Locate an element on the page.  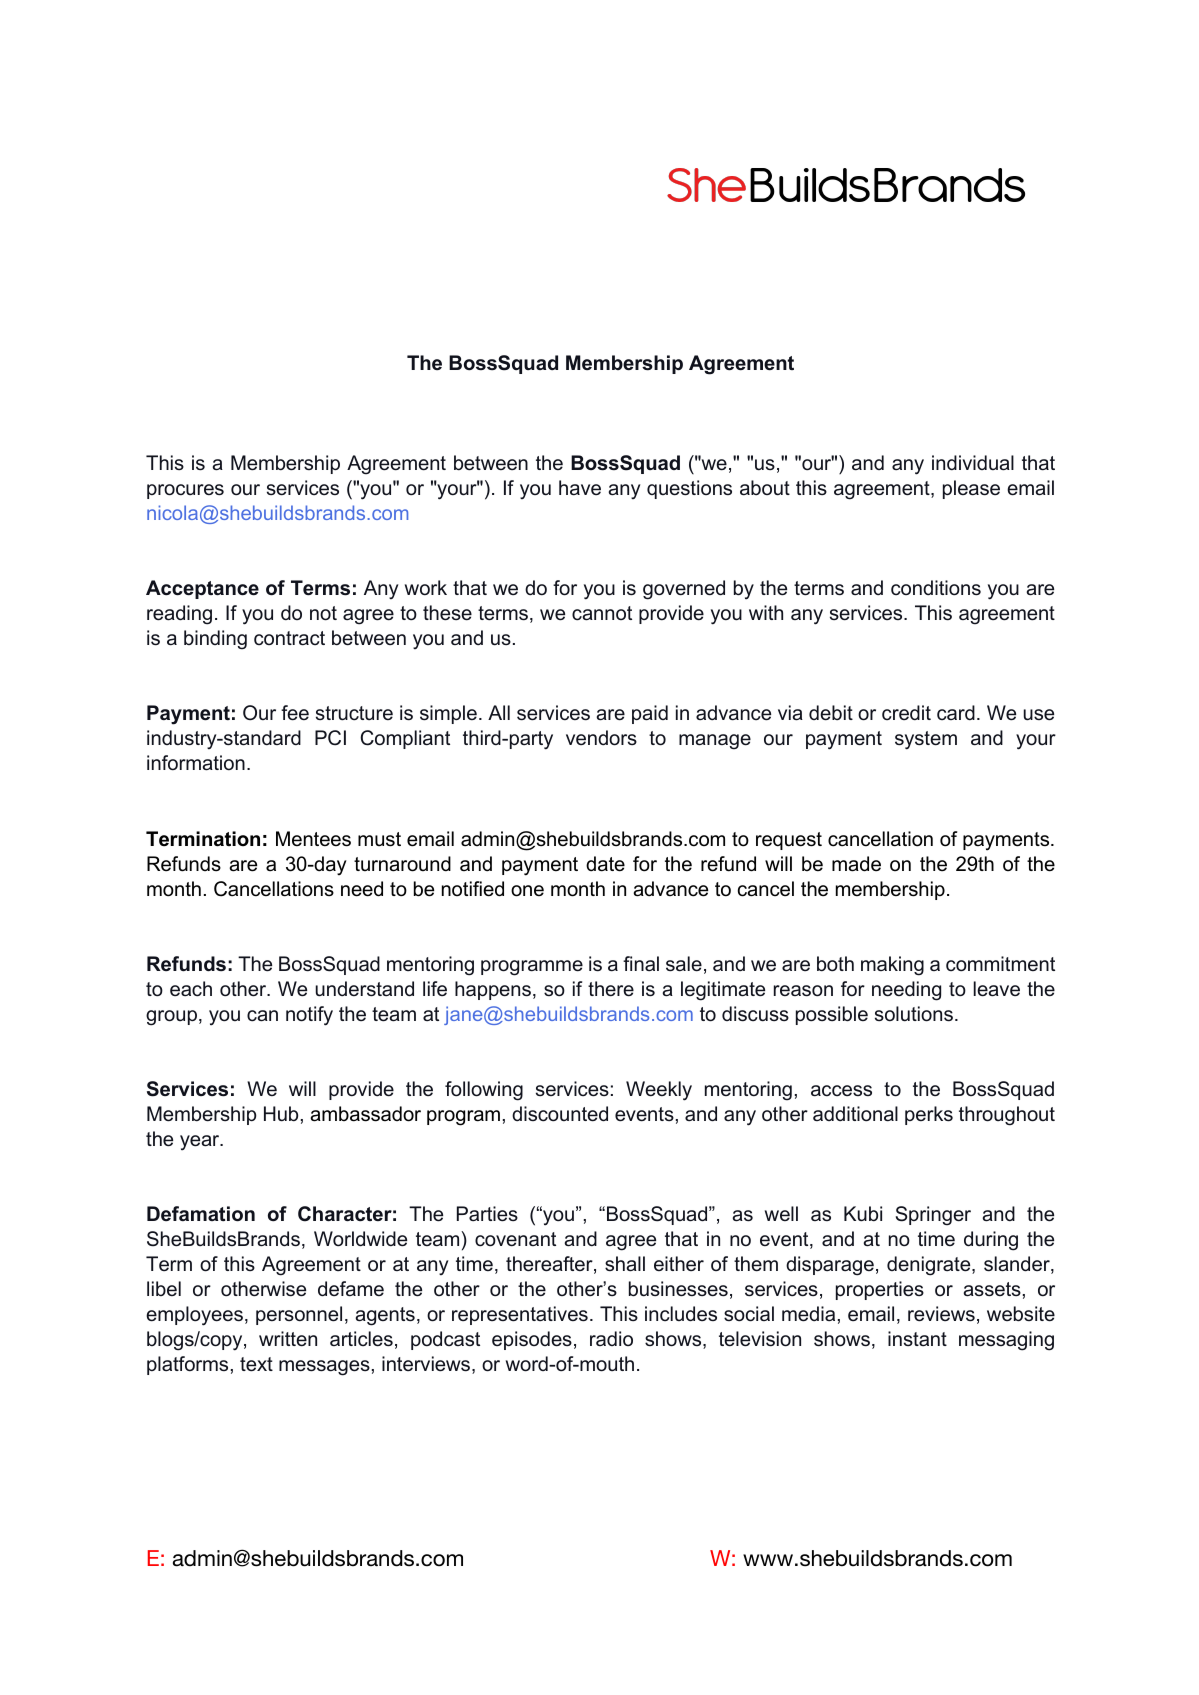
perks is located at coordinates (929, 1115).
